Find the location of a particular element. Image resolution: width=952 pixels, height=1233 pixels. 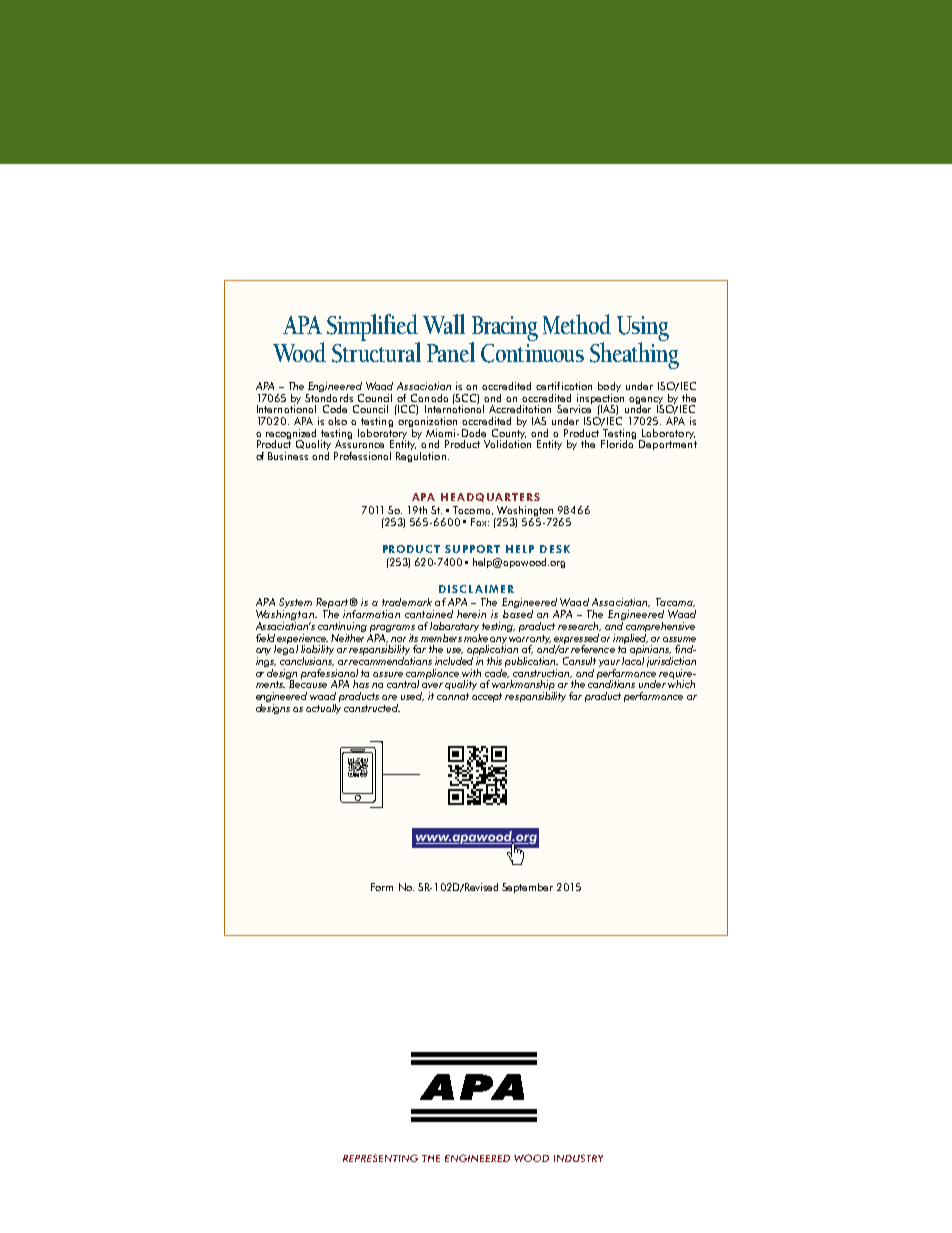

Simplified is located at coordinates (373, 328).
